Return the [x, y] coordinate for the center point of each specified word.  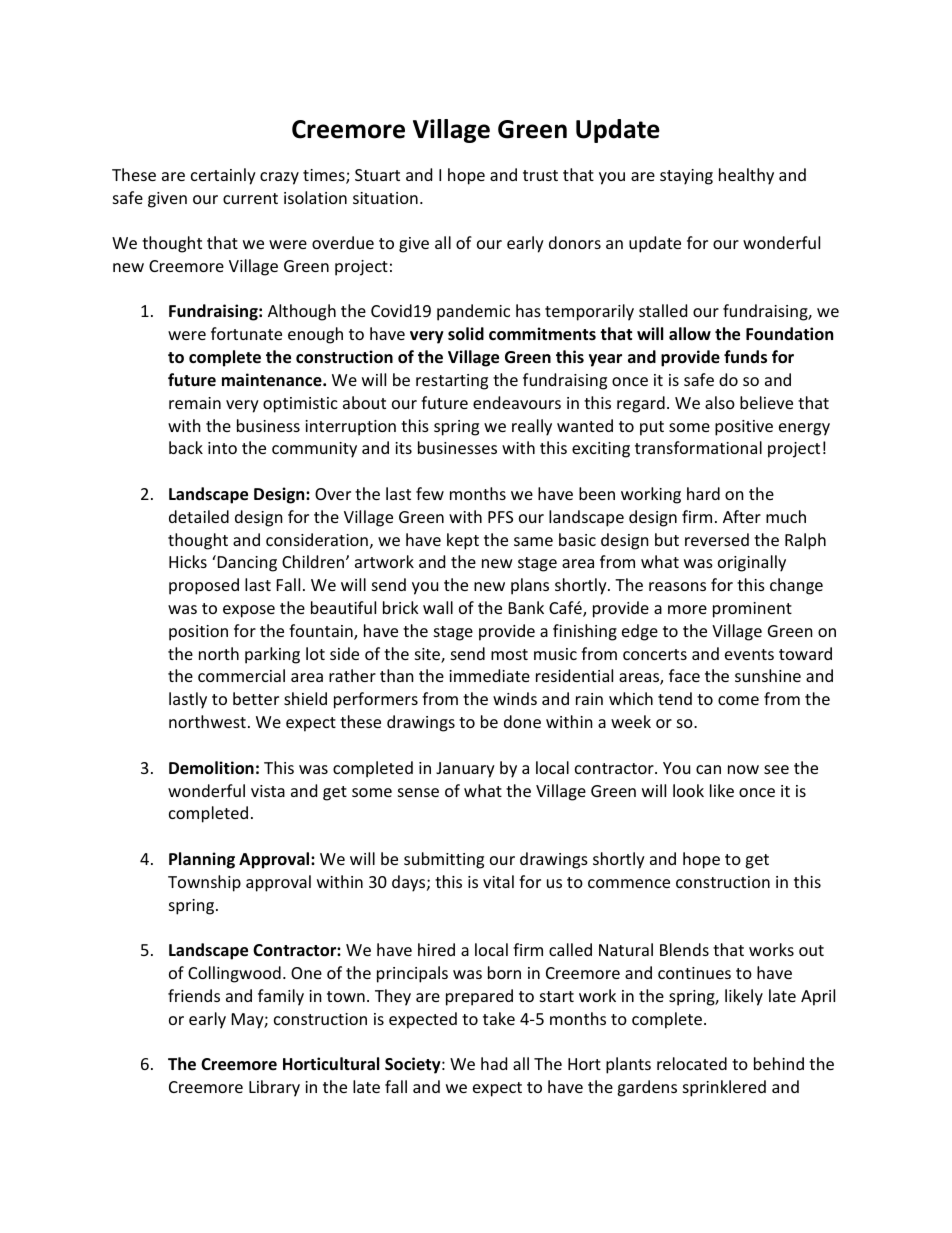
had [494, 1063]
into [222, 448]
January [465, 770]
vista [268, 791]
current [250, 198]
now [743, 769]
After [742, 516]
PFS [500, 517]
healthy [746, 176]
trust [540, 175]
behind [779, 1063]
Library [274, 1088]
